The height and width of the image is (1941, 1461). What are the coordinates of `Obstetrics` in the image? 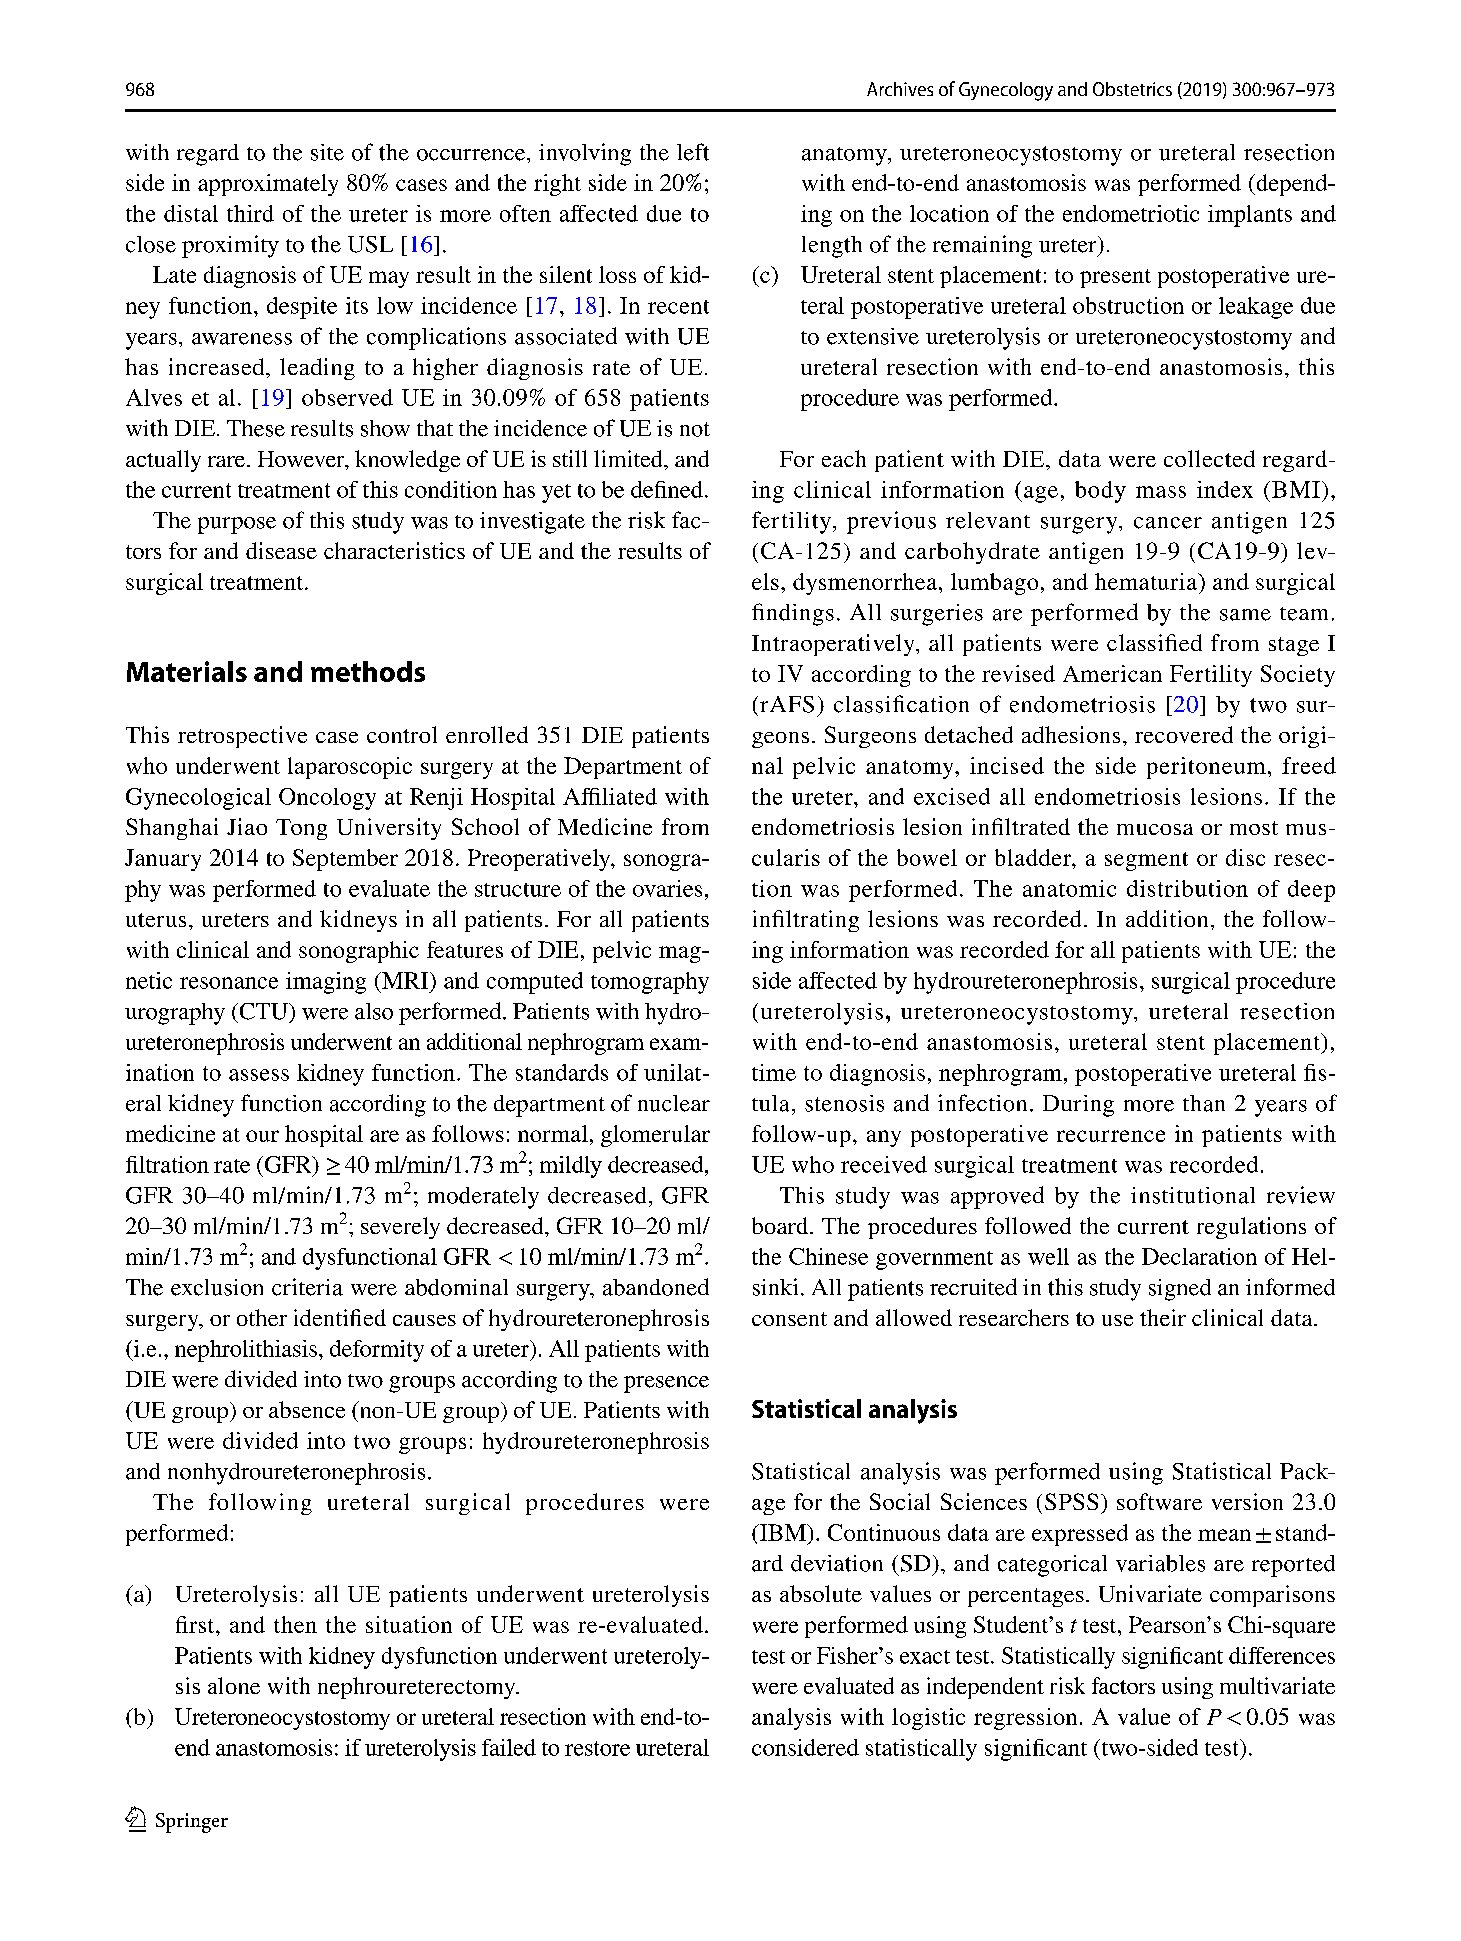 It's located at (1132, 89).
